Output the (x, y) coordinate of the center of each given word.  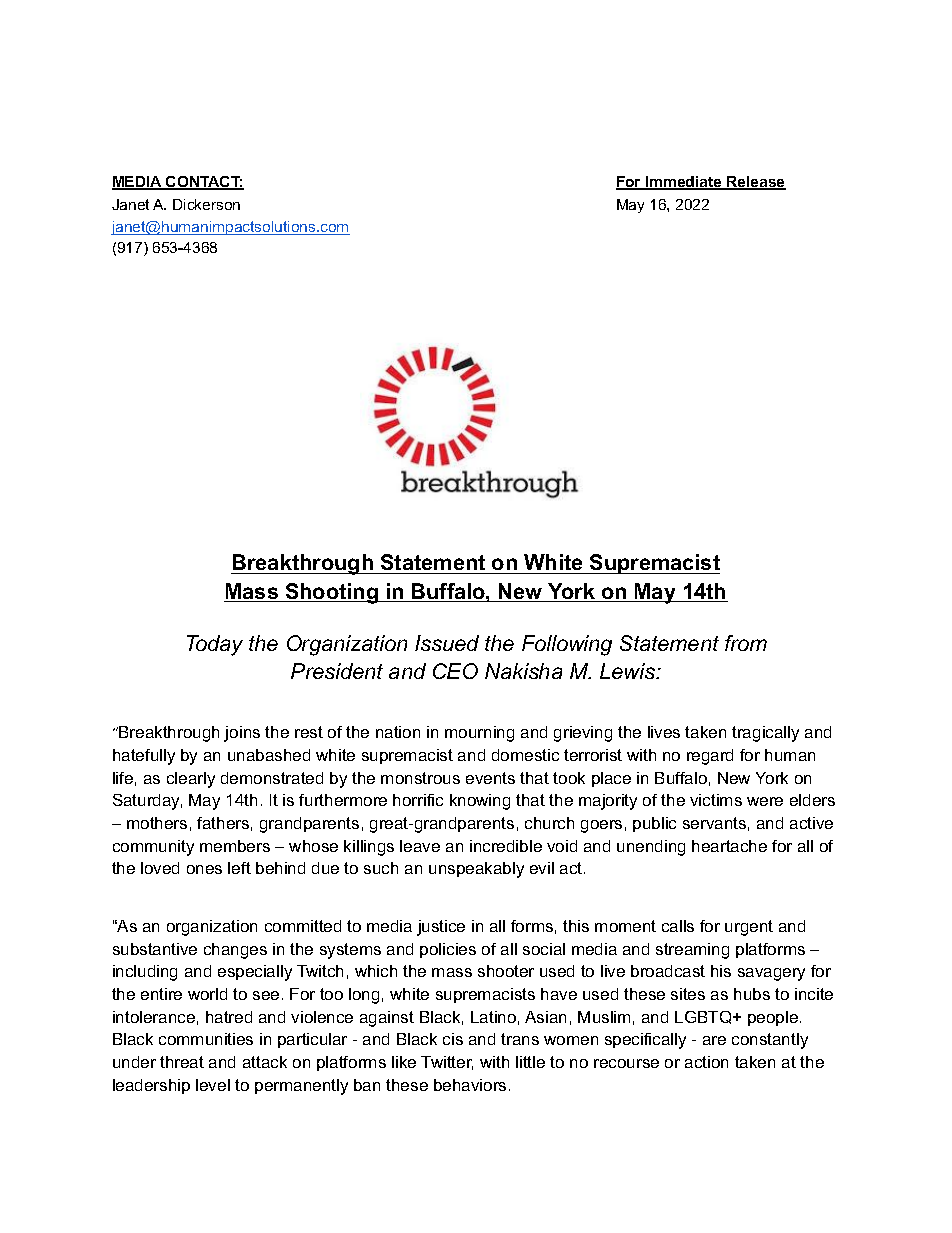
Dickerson (206, 204)
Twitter (447, 1063)
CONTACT (203, 183)
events (490, 778)
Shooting (332, 593)
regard (710, 757)
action (706, 1062)
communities (206, 1039)
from (746, 643)
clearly (191, 780)
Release (755, 183)
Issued (447, 643)
